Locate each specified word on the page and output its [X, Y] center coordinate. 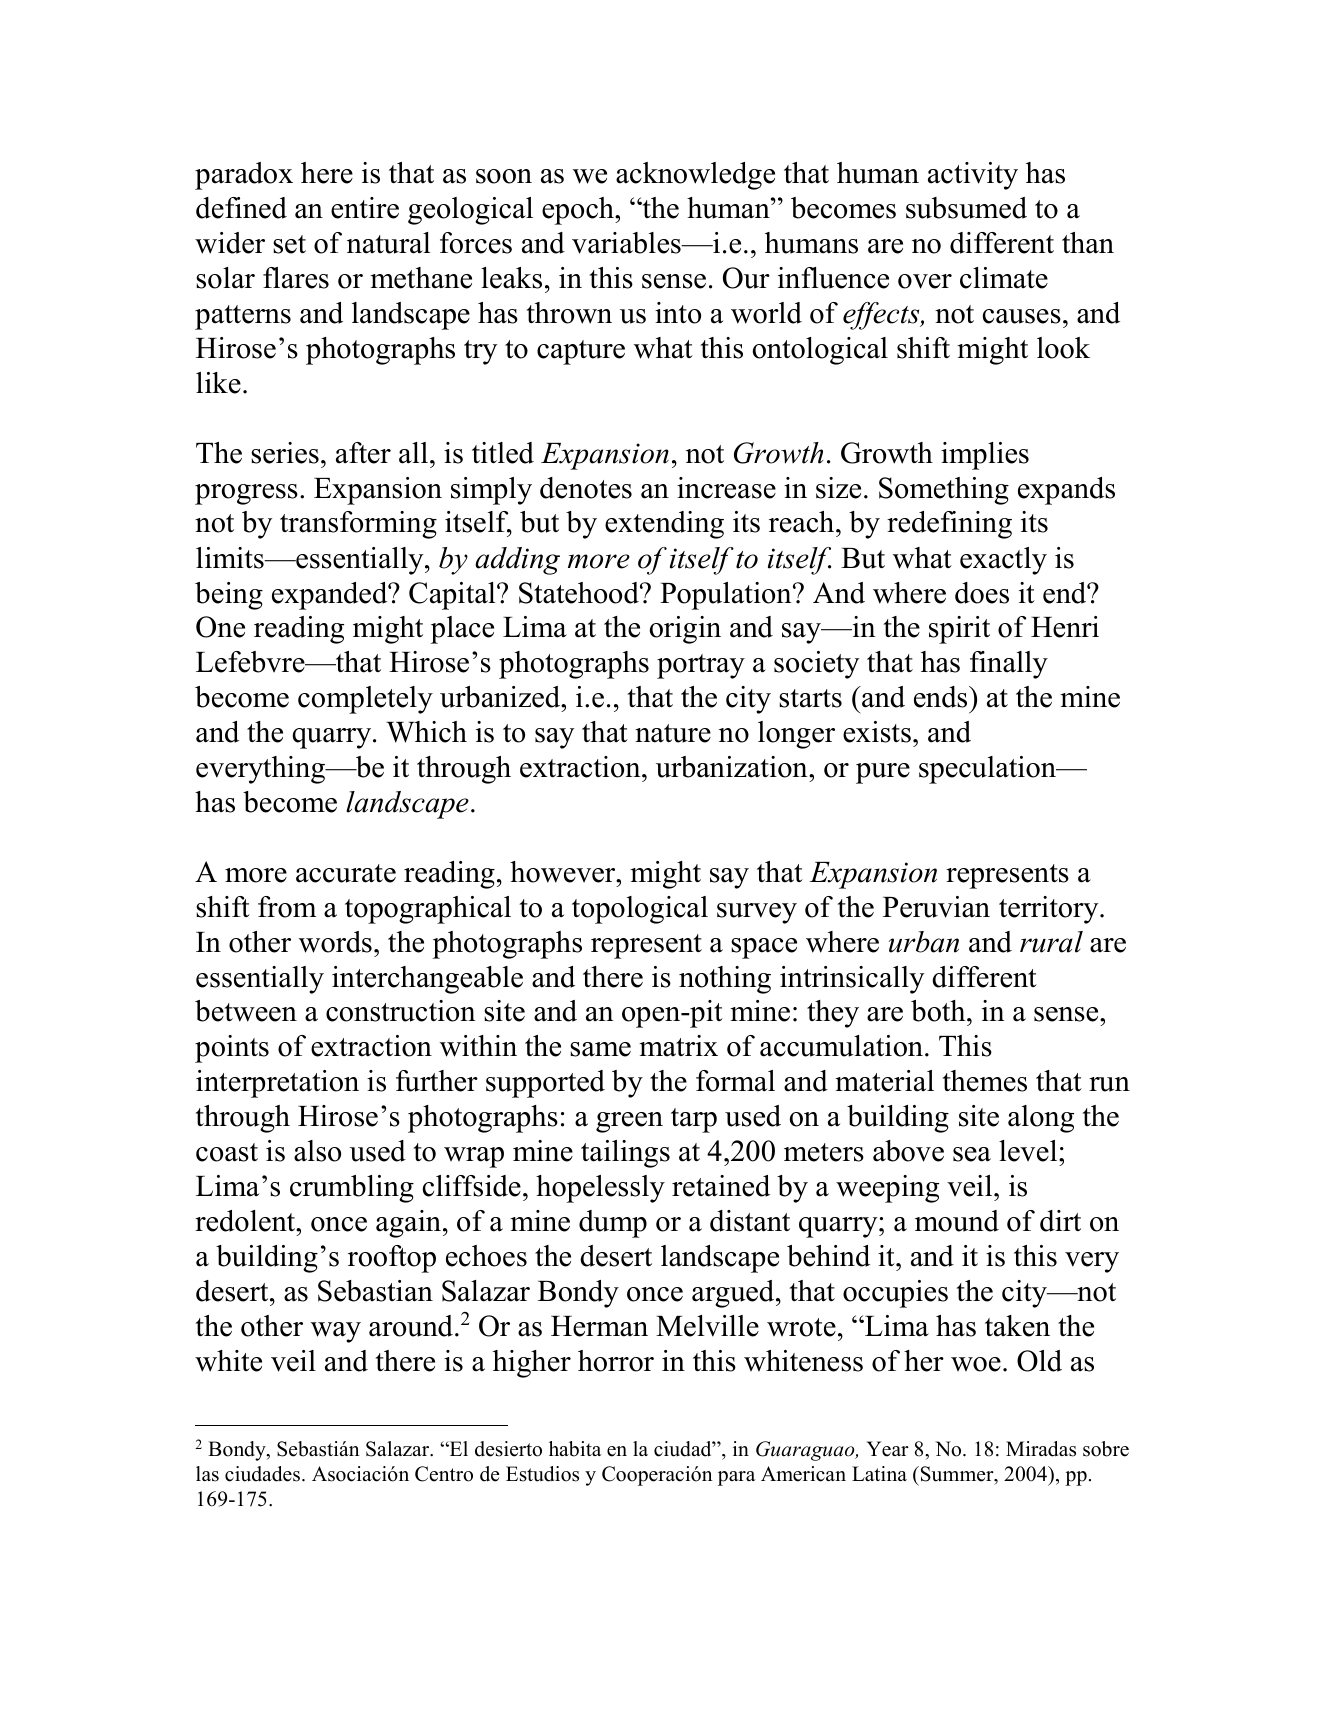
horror [616, 1361]
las [207, 1474]
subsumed [966, 208]
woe [976, 1364]
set [289, 244]
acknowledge [695, 176]
